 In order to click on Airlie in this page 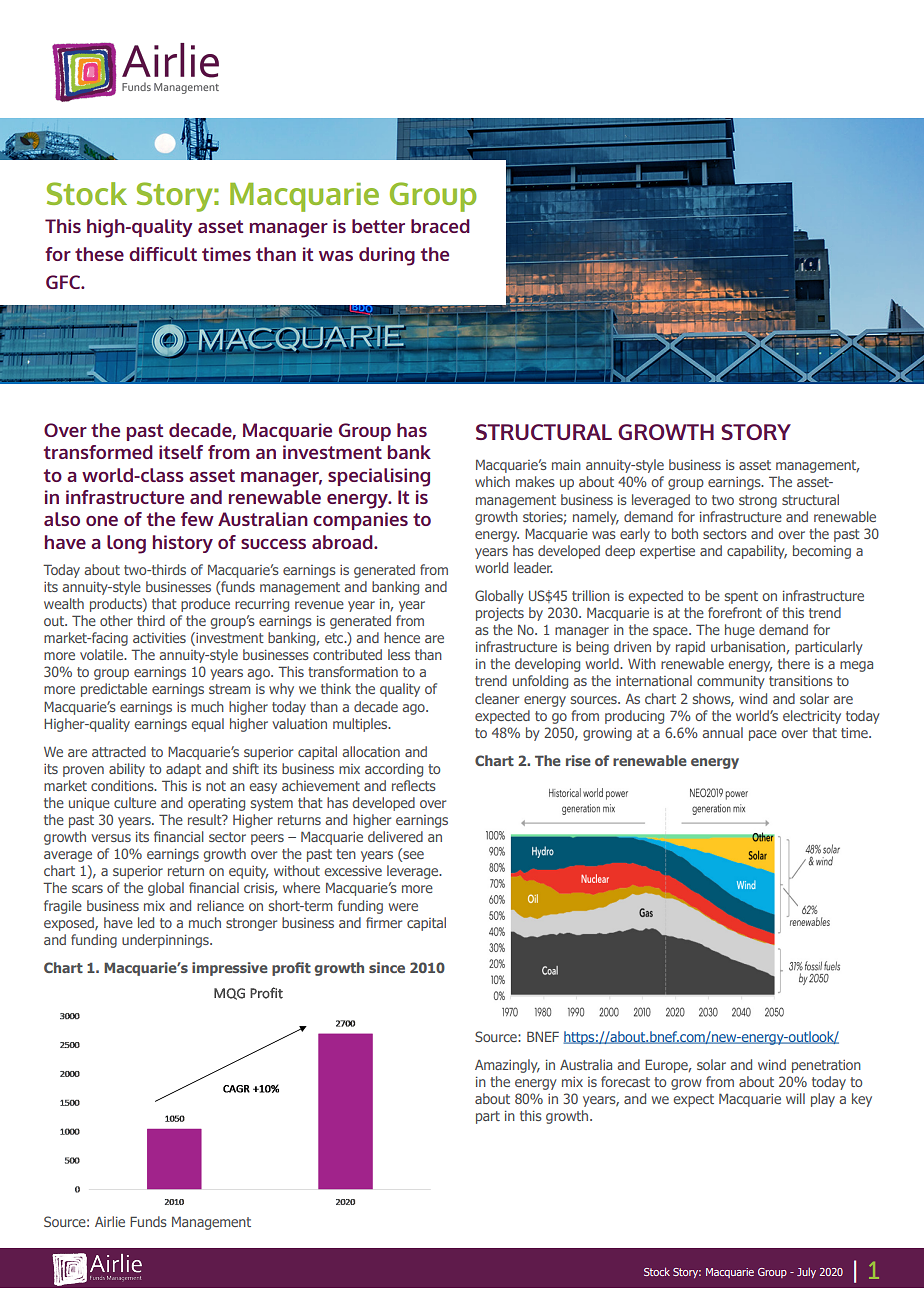, I will do `click(110, 1221)`.
